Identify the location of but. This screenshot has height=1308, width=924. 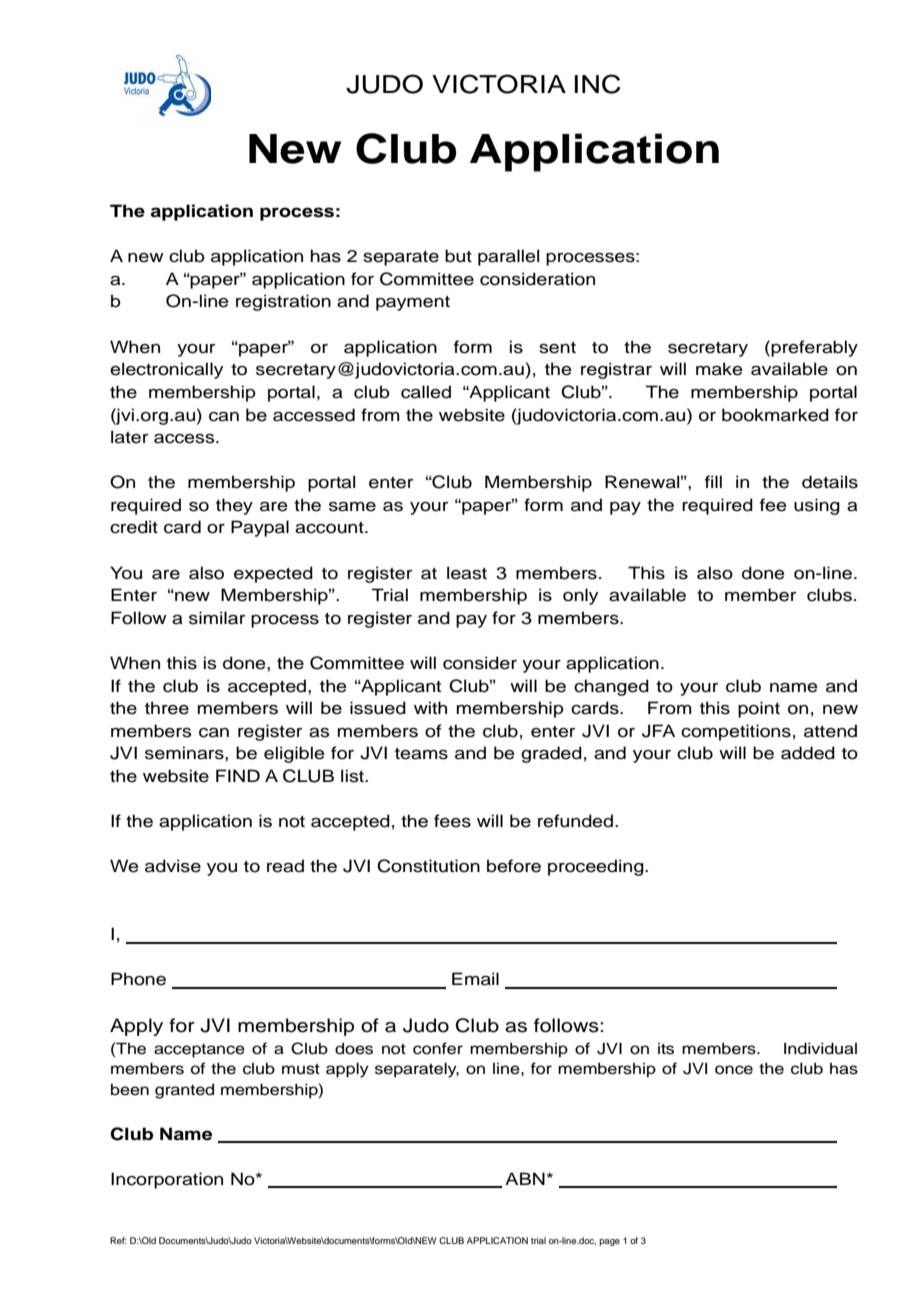
(458, 256).
